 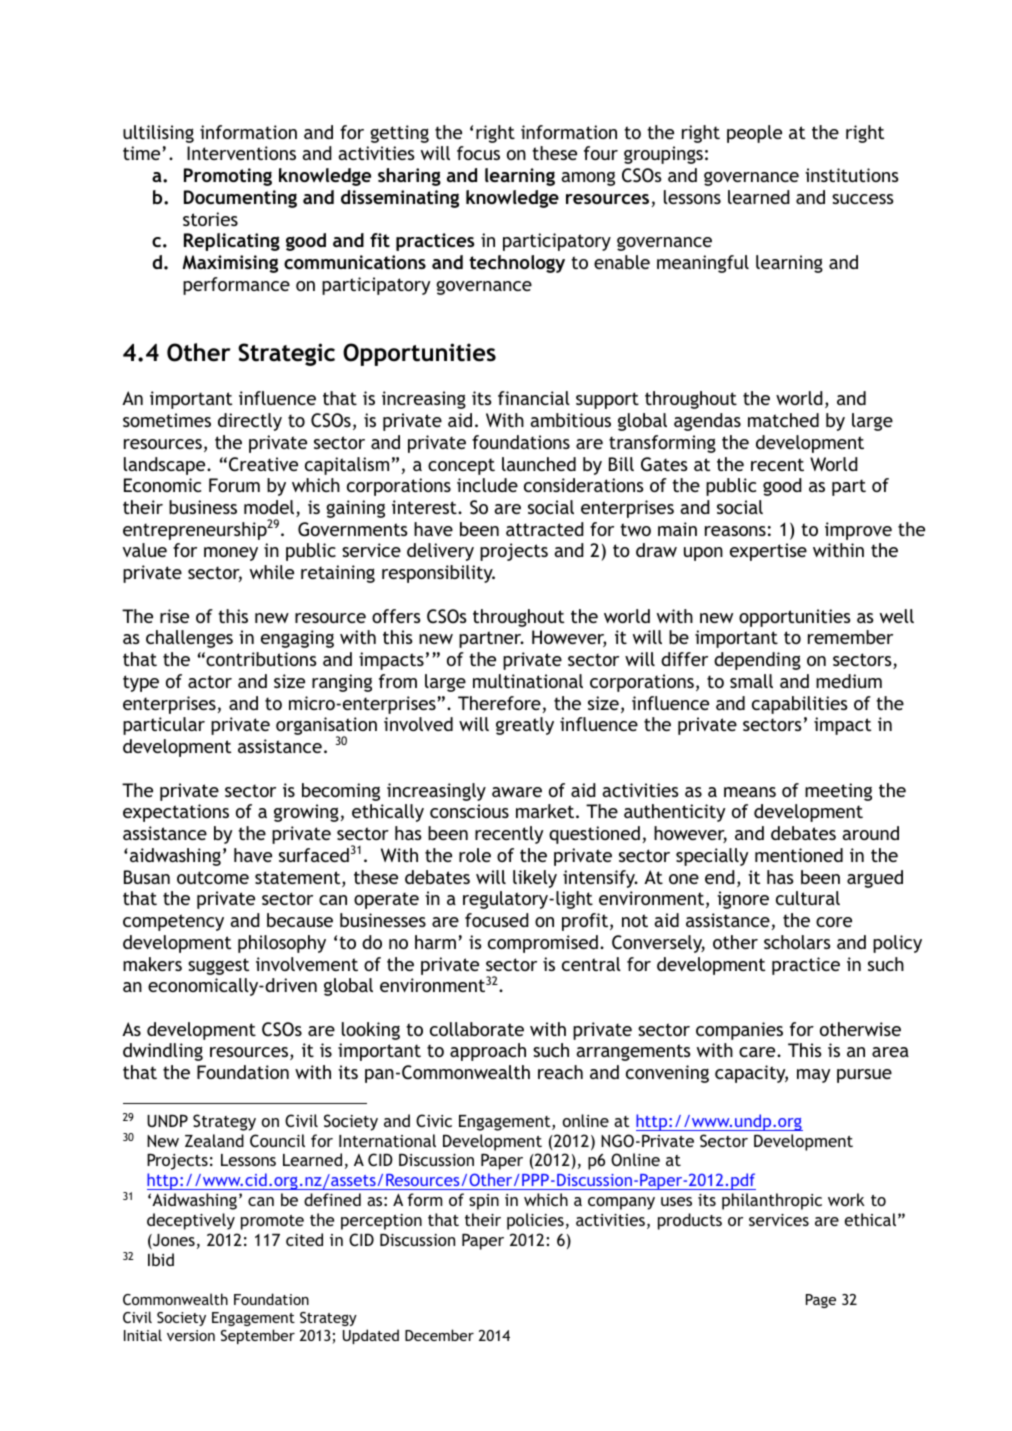 I want to click on among, so click(x=588, y=179).
